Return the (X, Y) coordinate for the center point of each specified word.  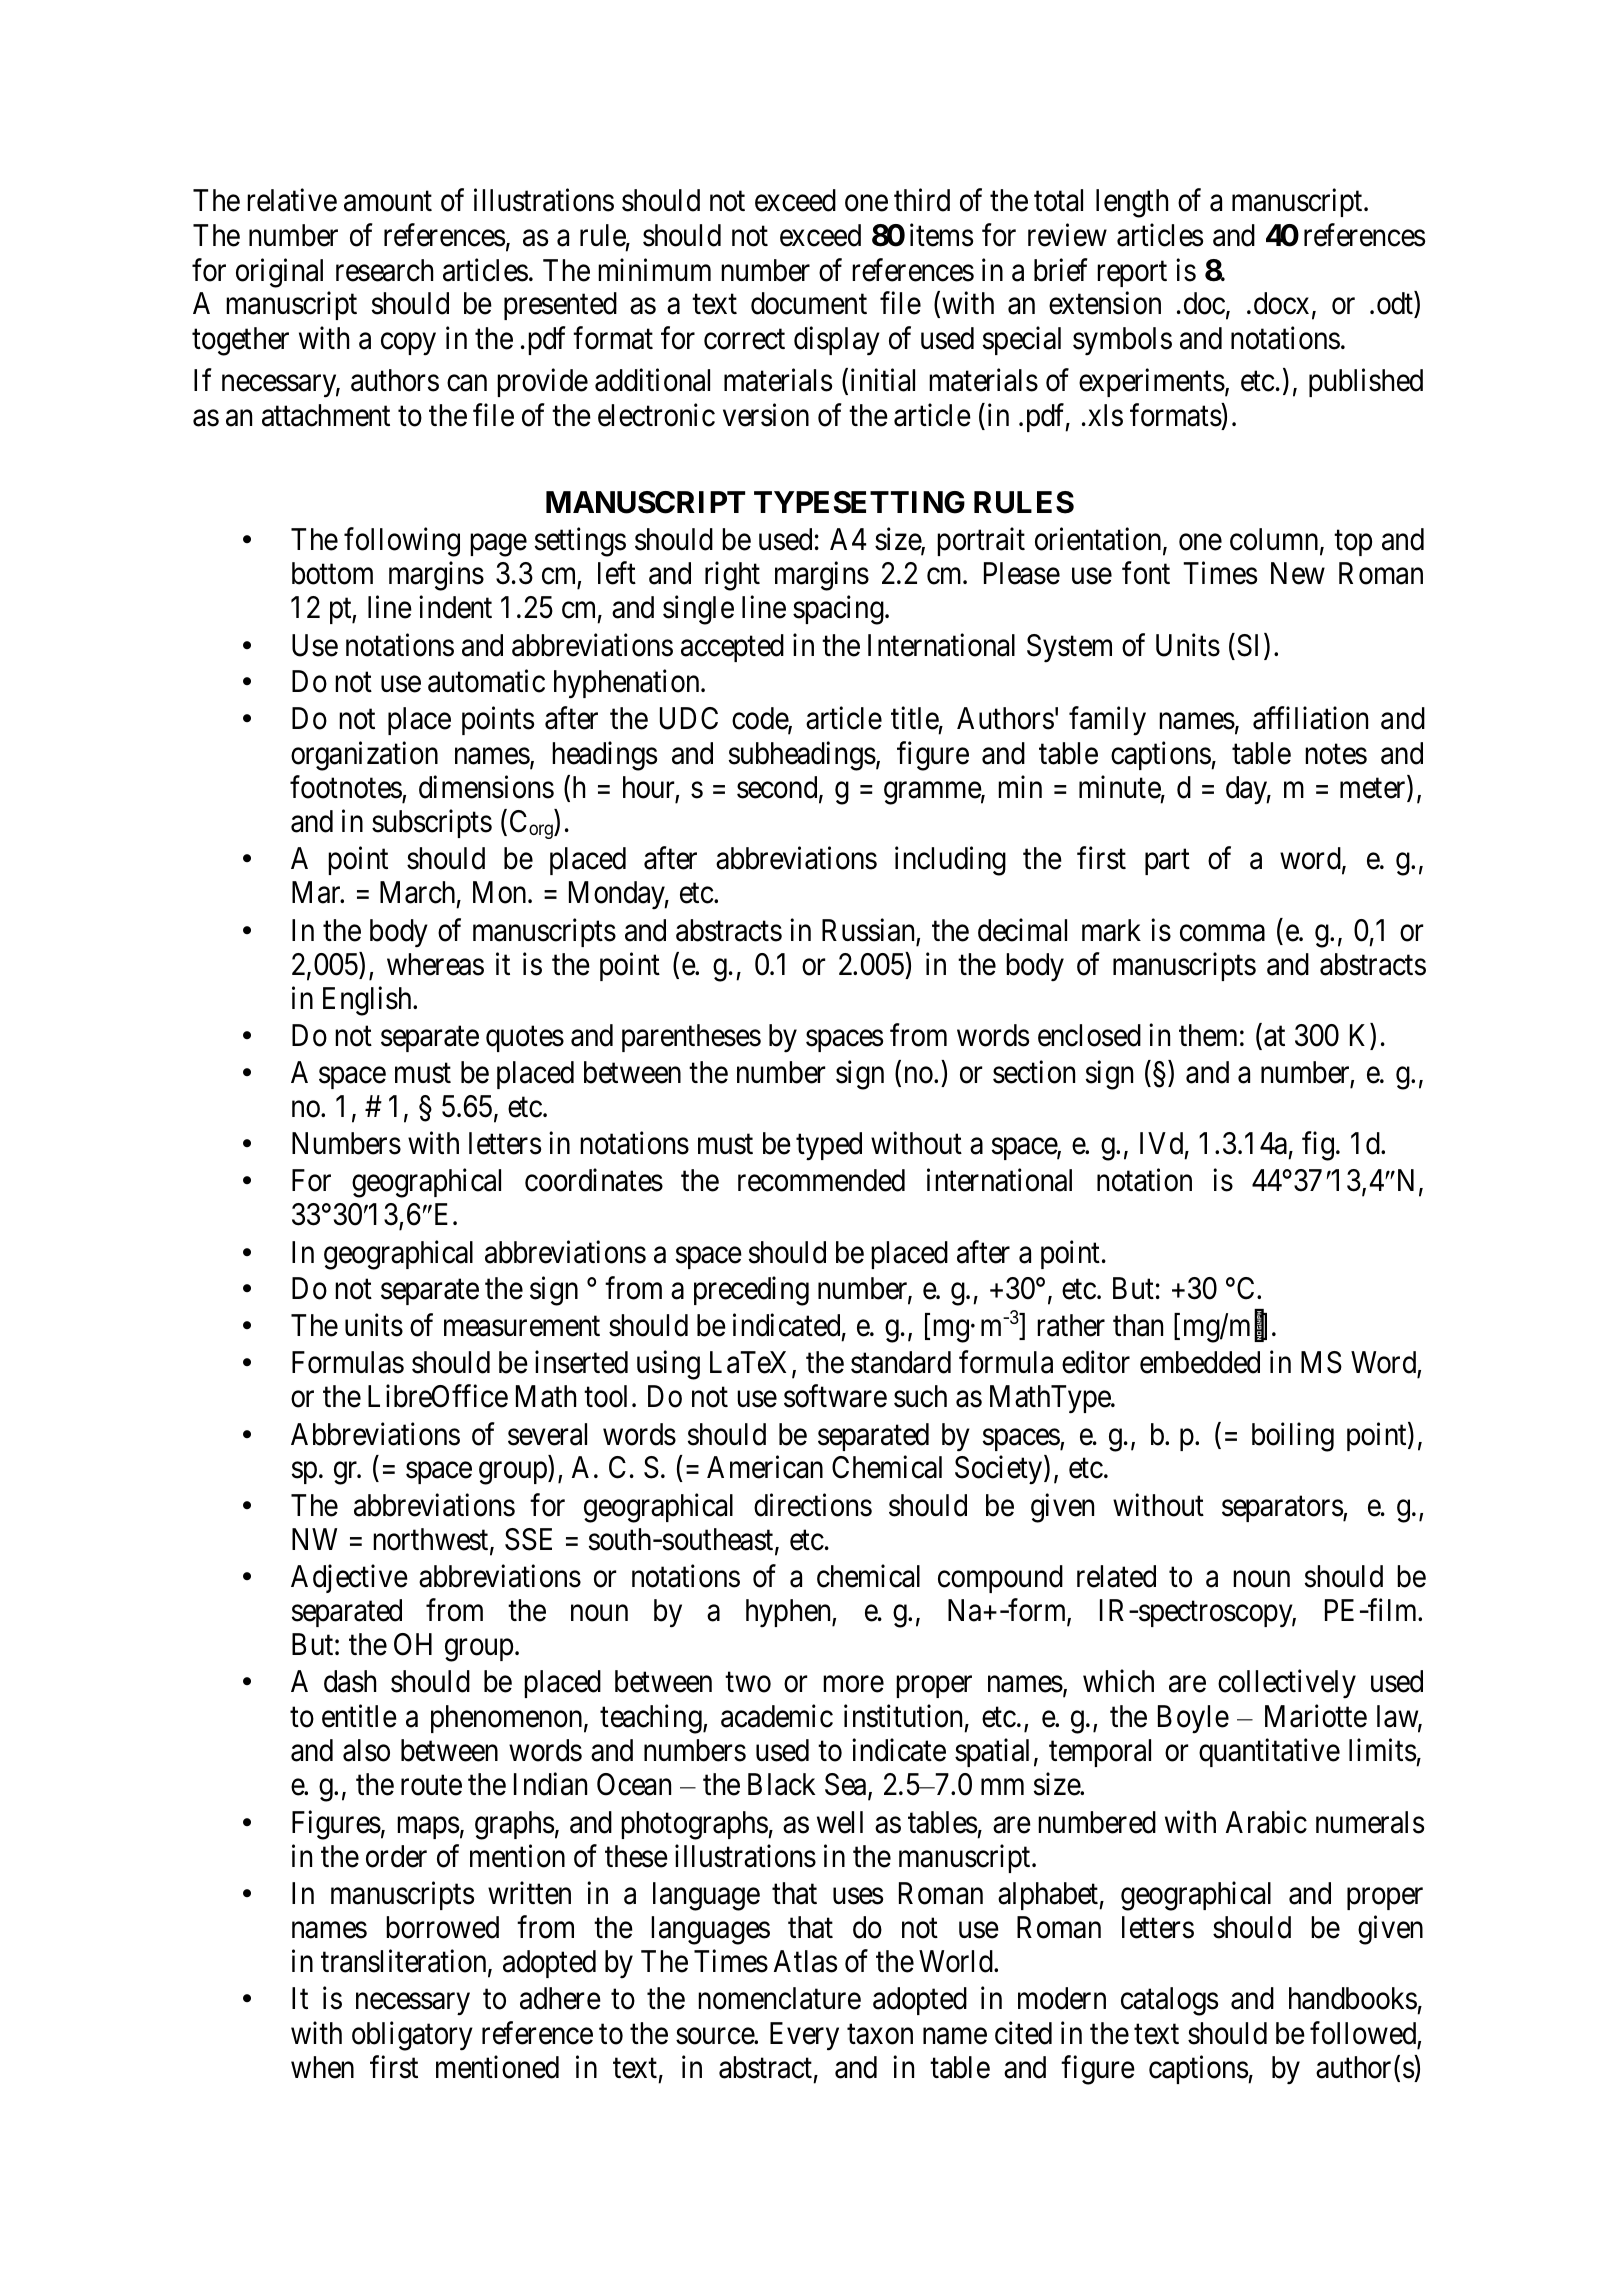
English (368, 1001)
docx (1281, 303)
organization (364, 756)
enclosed (1089, 1035)
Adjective (349, 1578)
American (765, 1467)
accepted (732, 648)
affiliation (1310, 718)
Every (804, 2036)
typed (829, 1146)
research (384, 270)
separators (1283, 1509)
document (809, 303)
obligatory (412, 2036)
